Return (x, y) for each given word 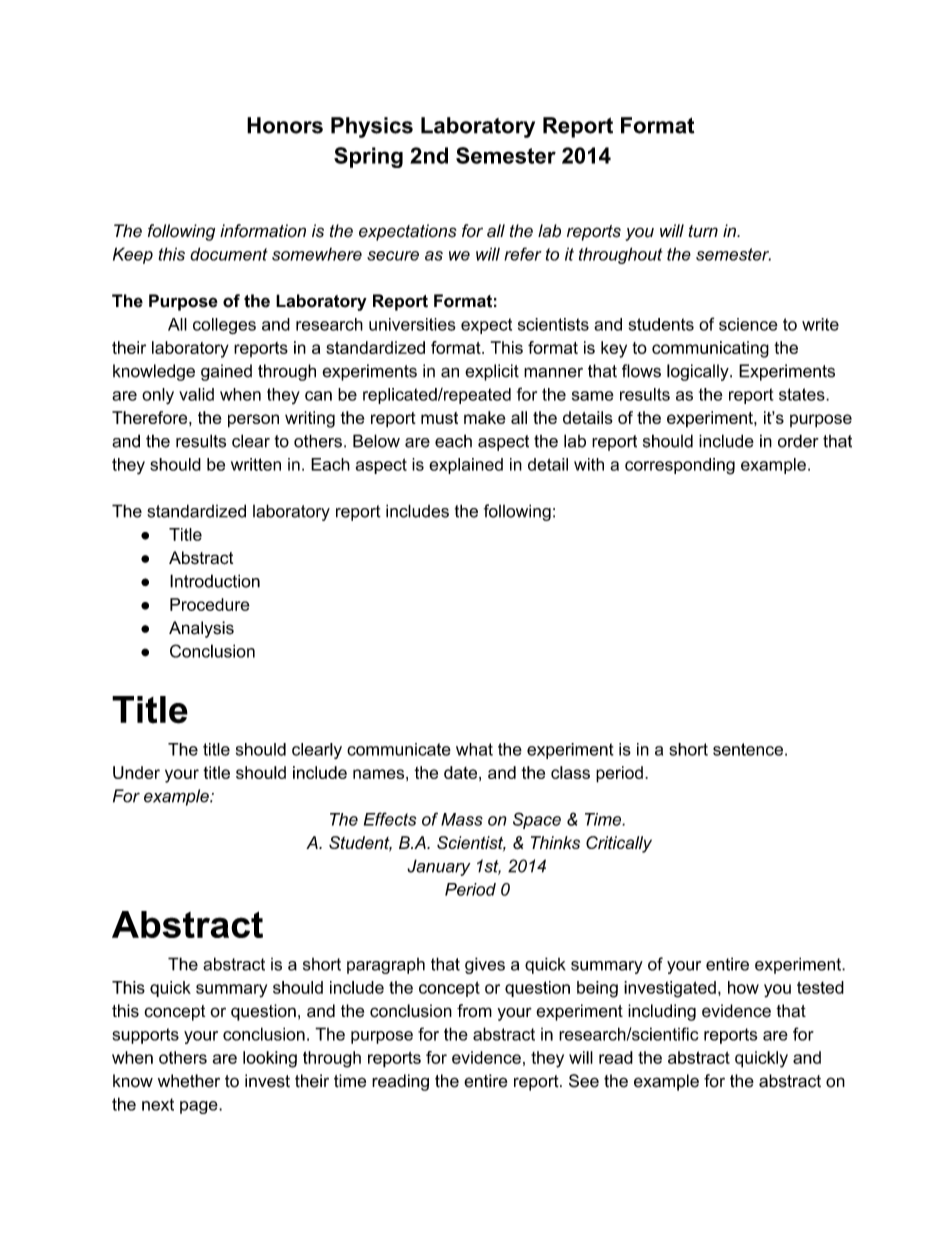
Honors (285, 125)
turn (703, 231)
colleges (224, 326)
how (743, 987)
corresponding (680, 466)
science (748, 324)
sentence (748, 749)
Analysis (201, 629)
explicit (492, 372)
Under (136, 772)
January (439, 867)
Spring (368, 157)
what (474, 749)
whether (189, 1081)
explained (466, 466)
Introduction (215, 581)
